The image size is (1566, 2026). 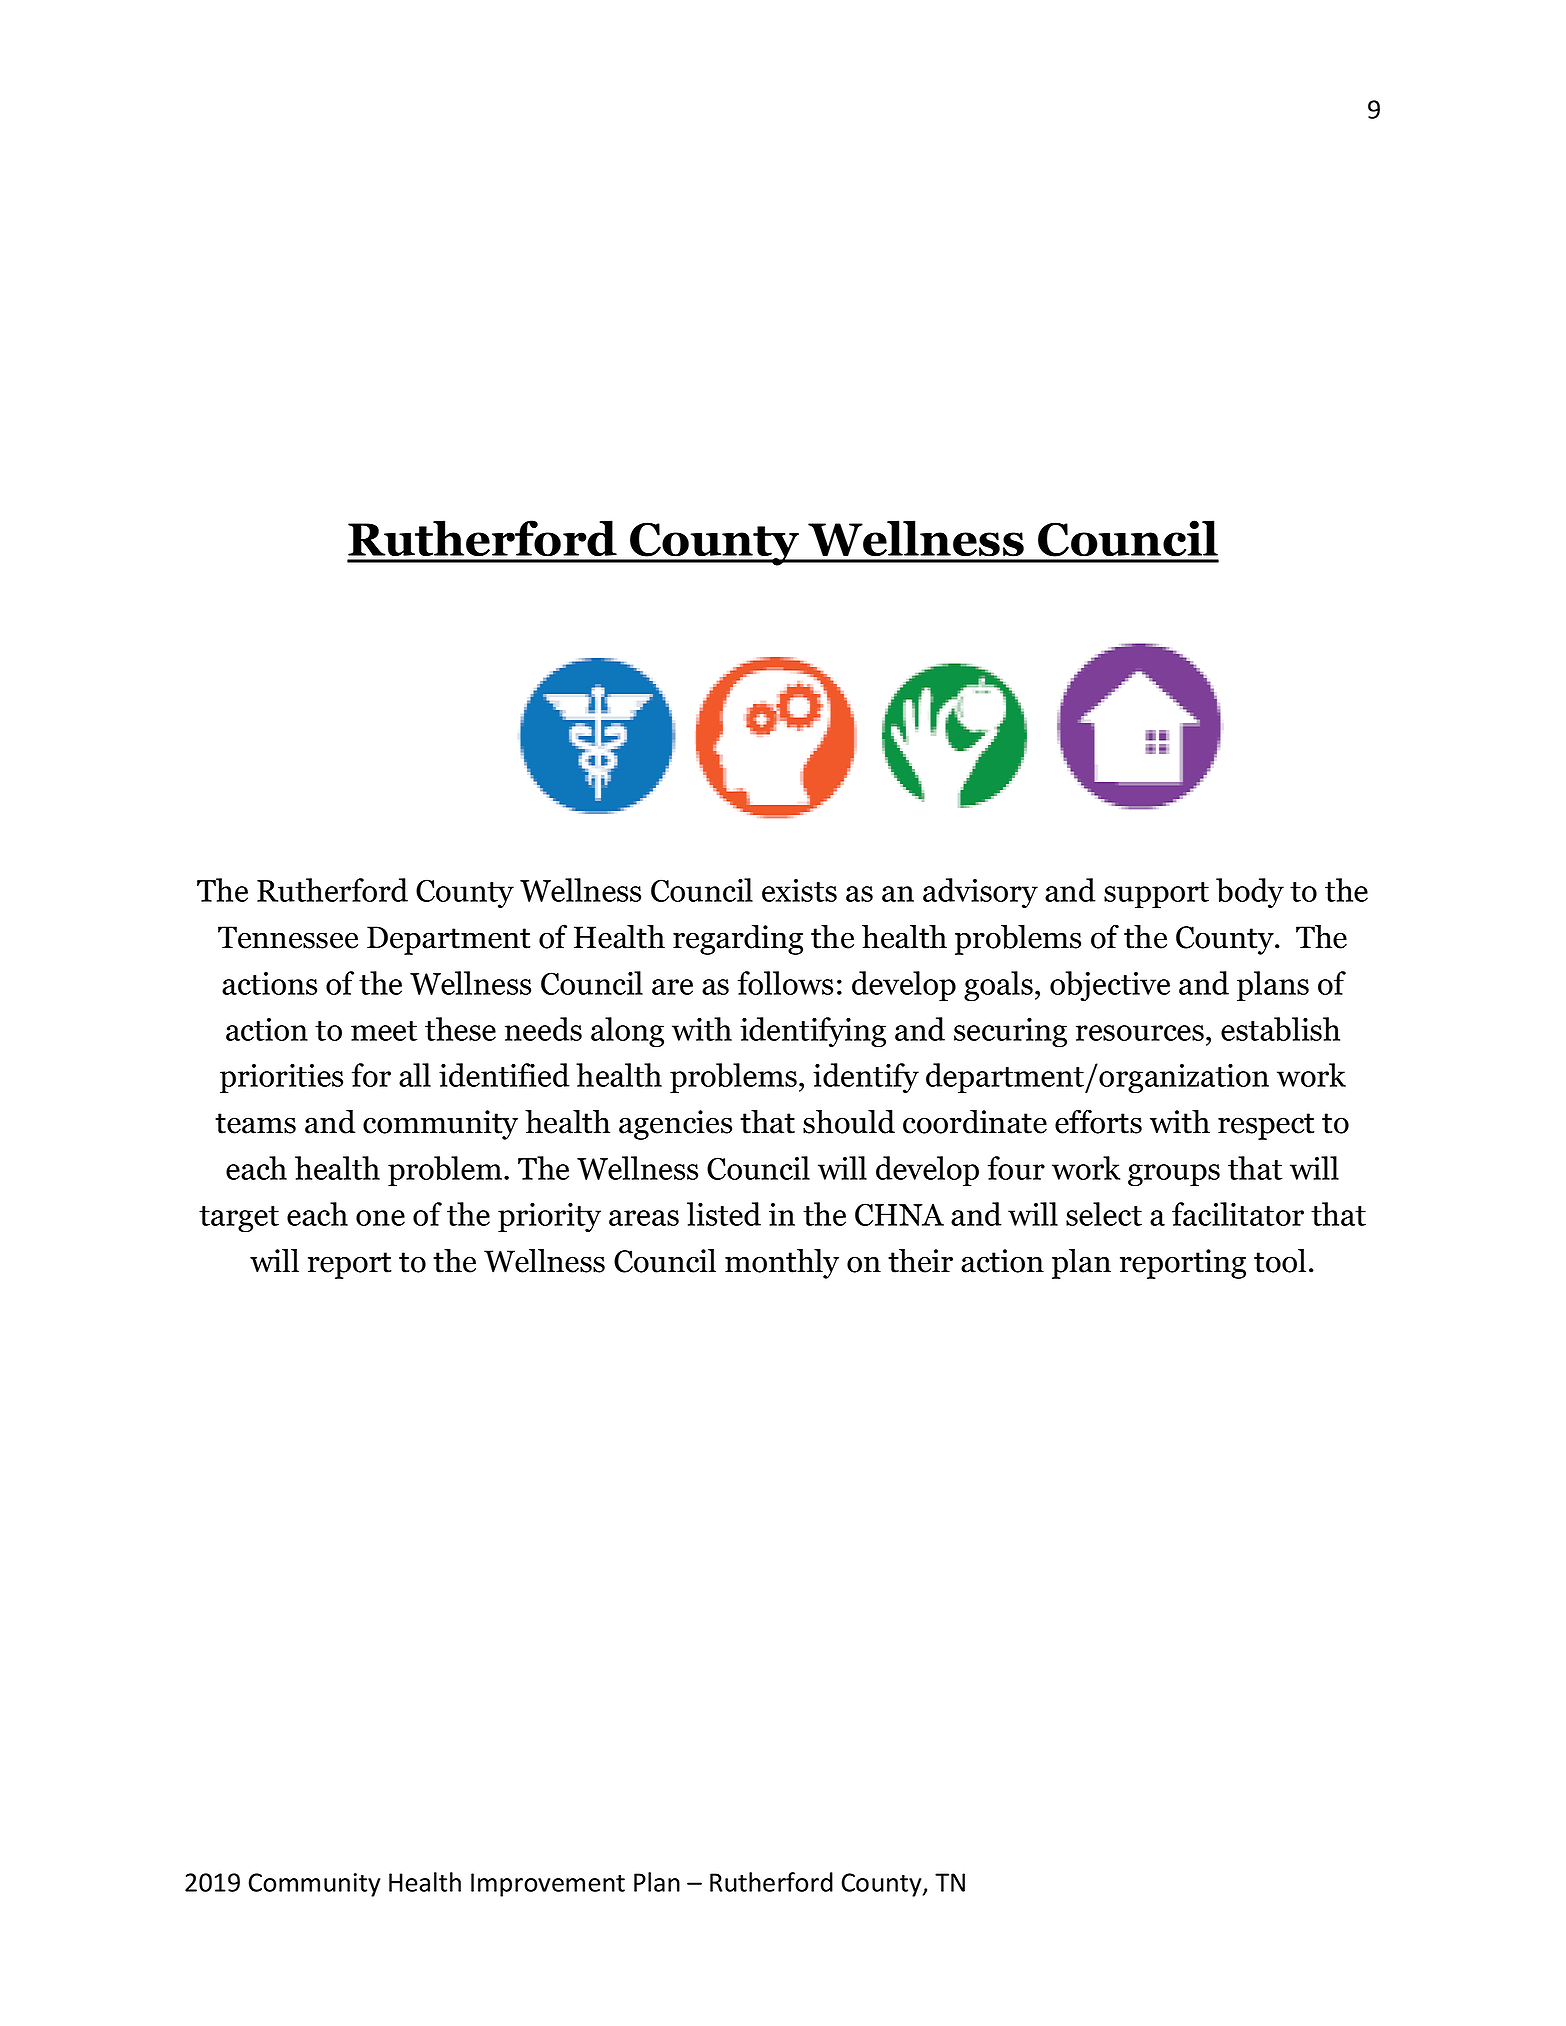 I want to click on their, so click(x=920, y=1261).
